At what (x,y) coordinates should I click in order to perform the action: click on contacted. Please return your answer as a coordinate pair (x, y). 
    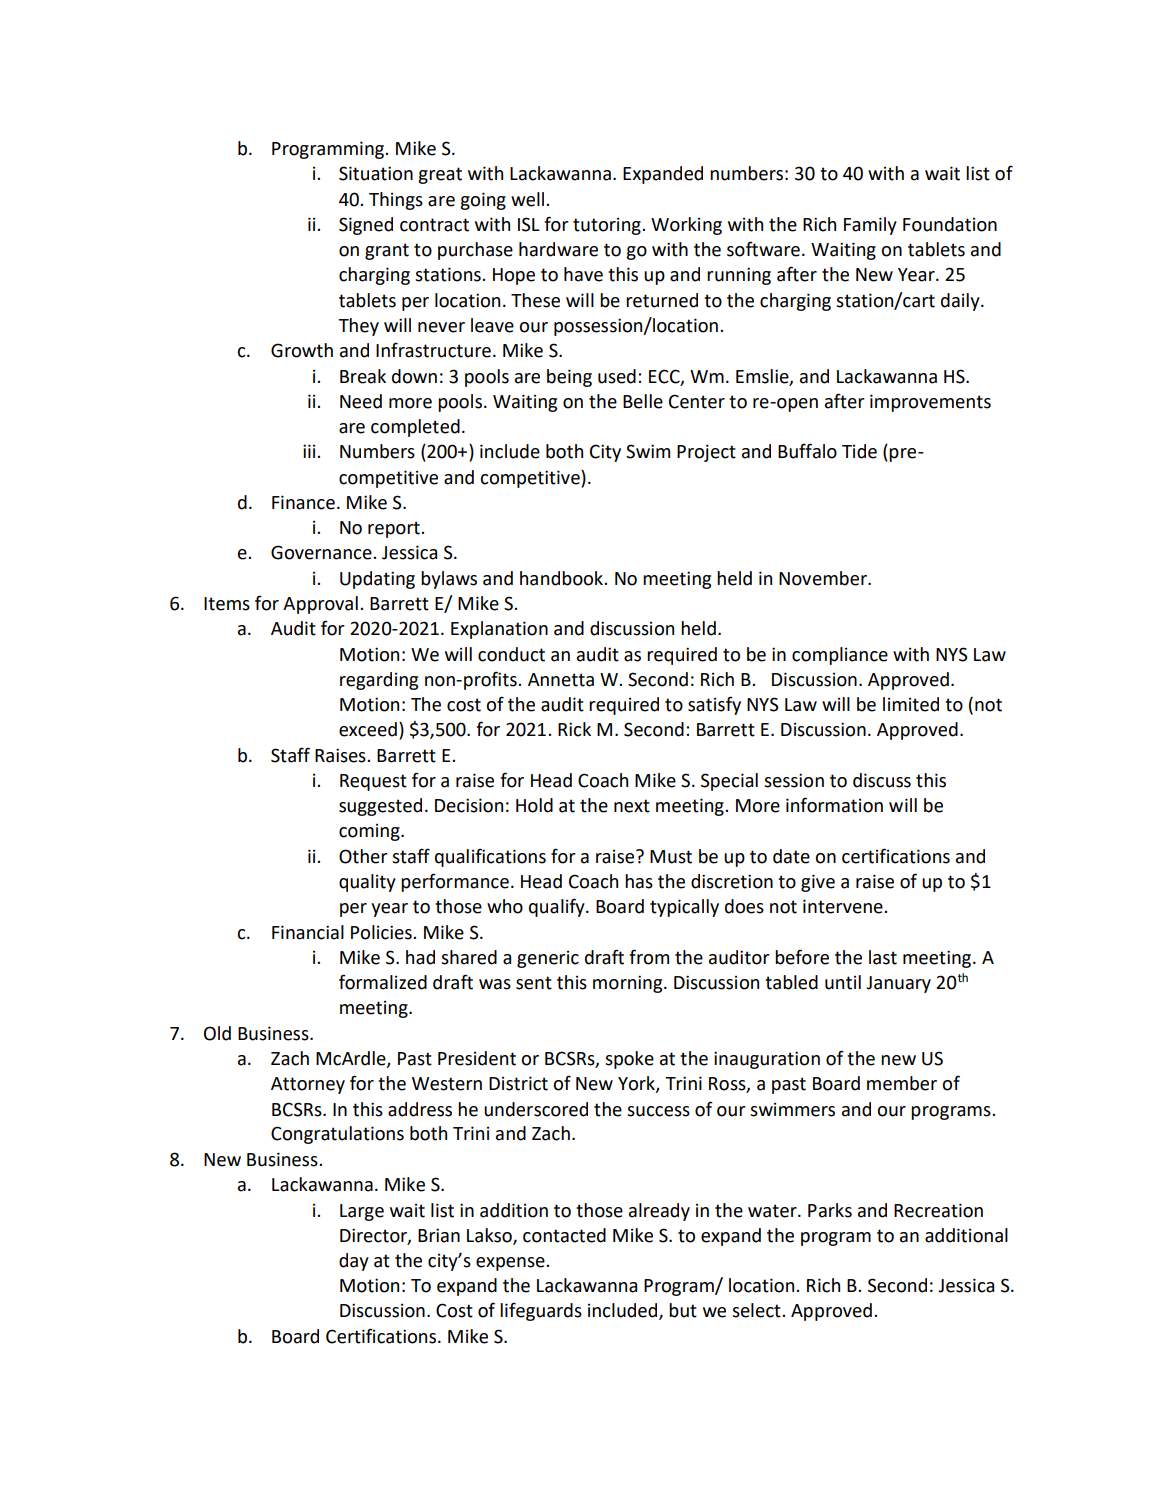
    Looking at the image, I should click on (564, 1235).
